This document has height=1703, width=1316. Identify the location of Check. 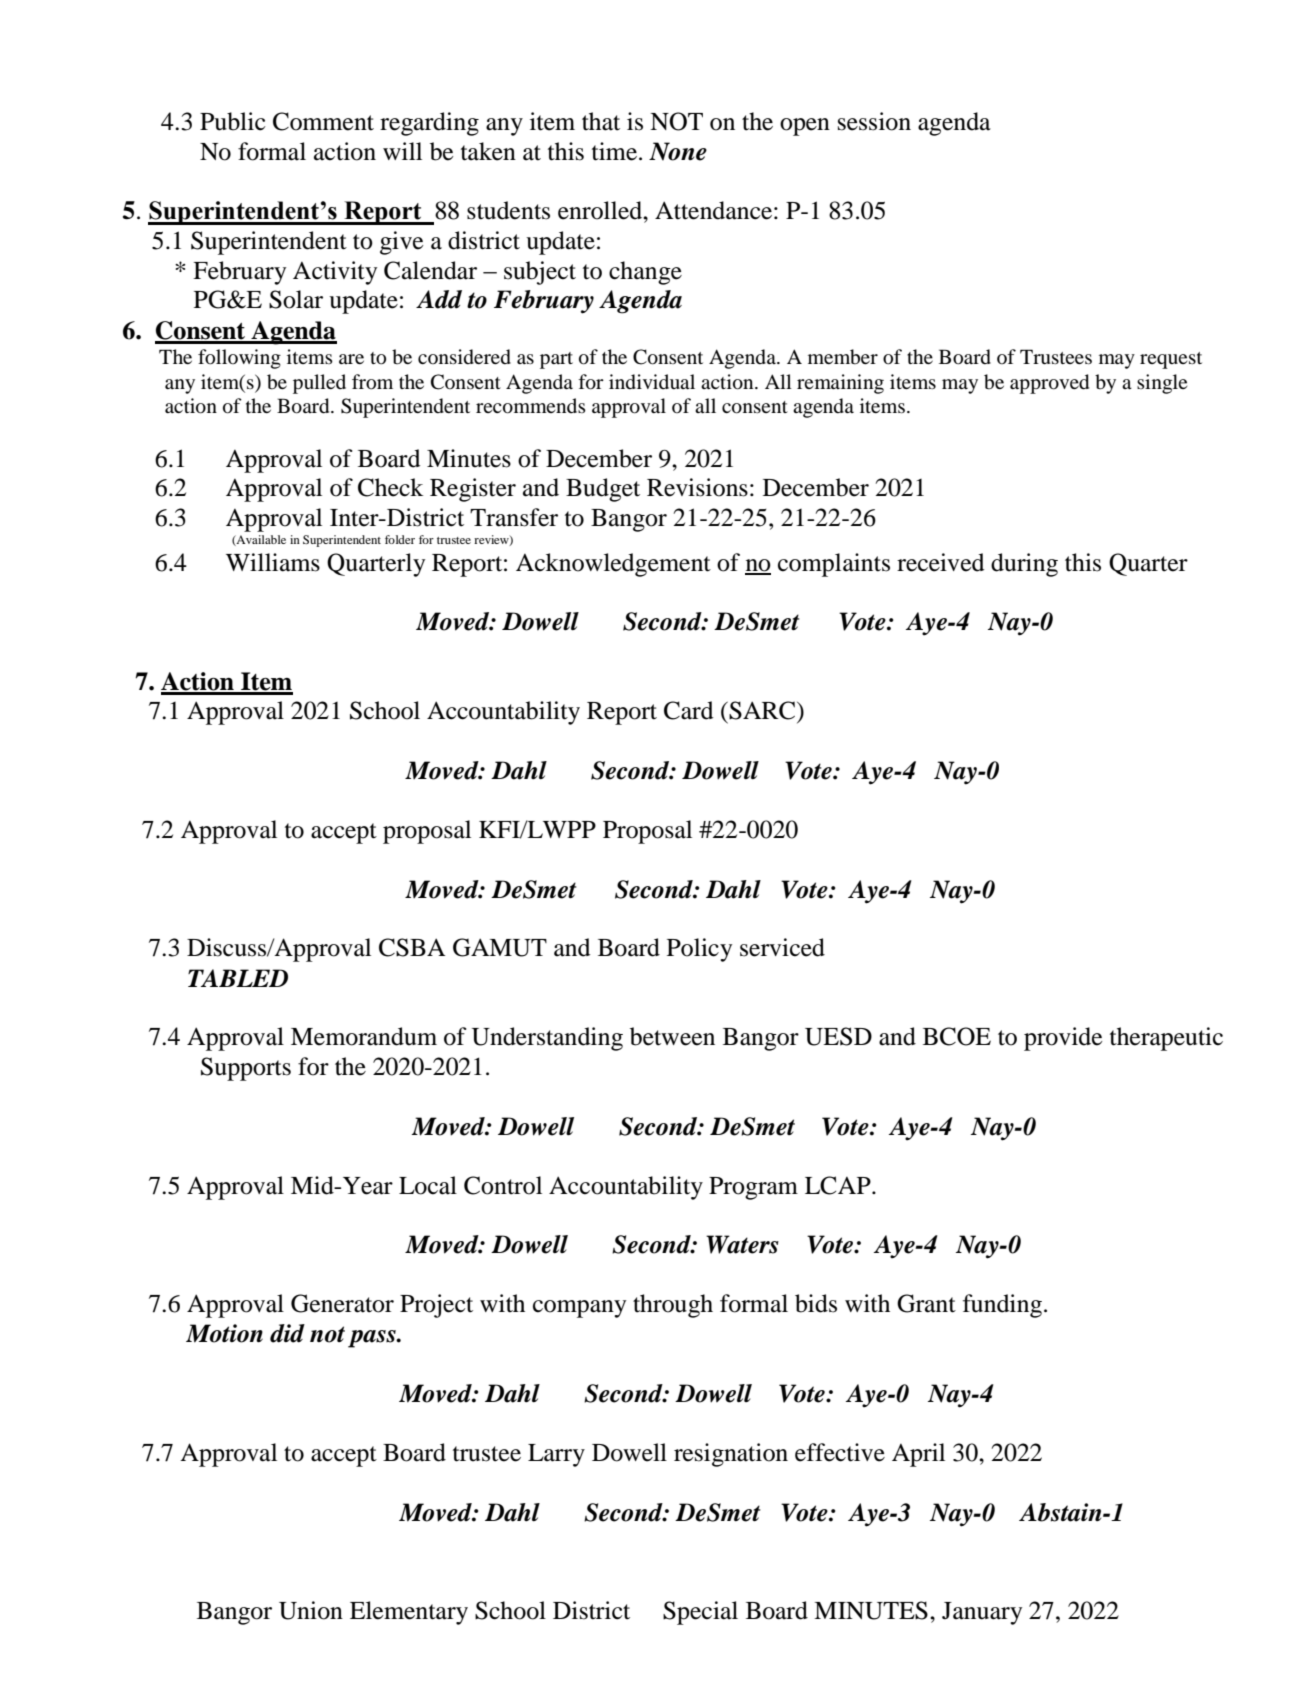
(390, 487).
